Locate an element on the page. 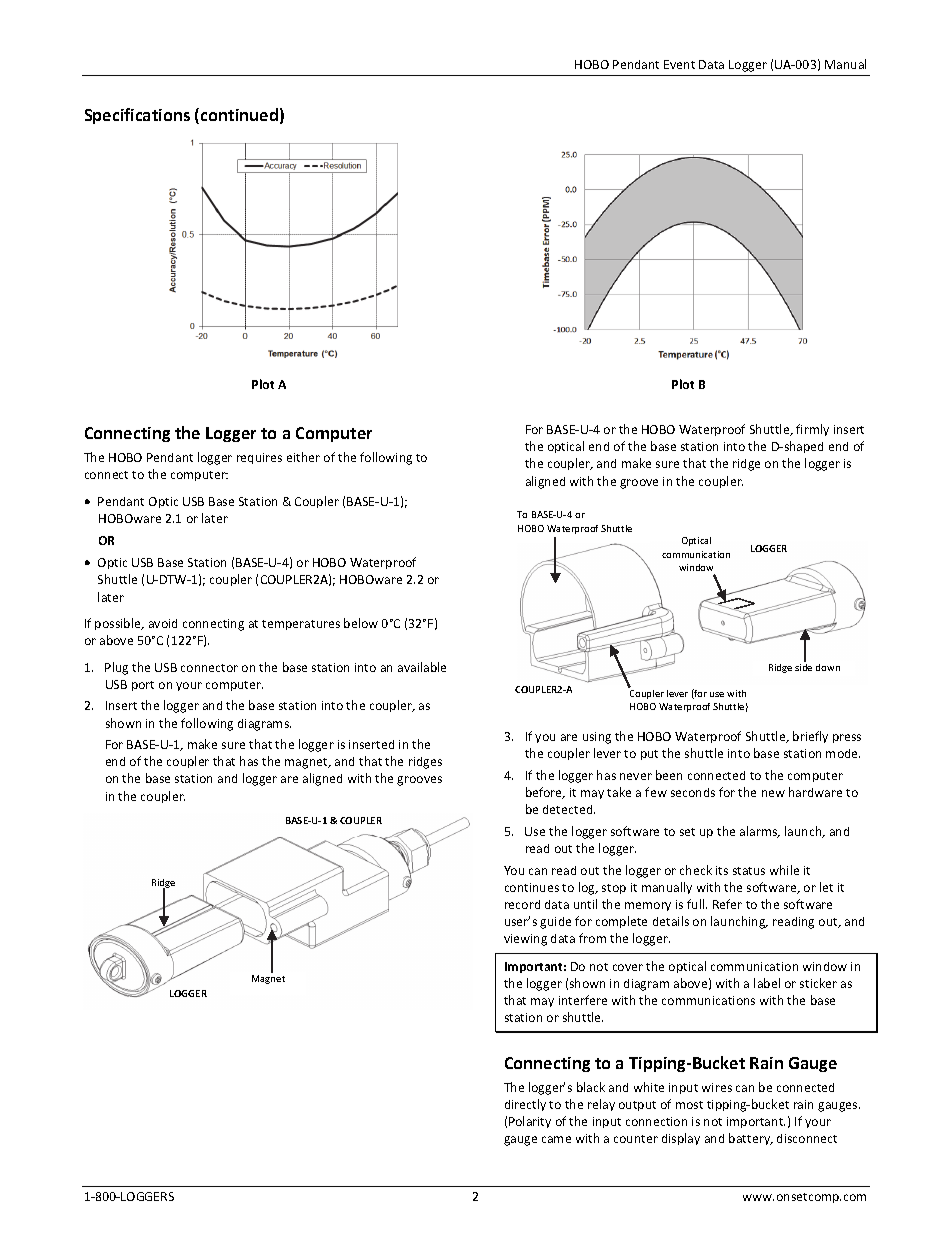 Image resolution: width=952 pixels, height=1233 pixels. Polarity is located at coordinates (530, 1122).
